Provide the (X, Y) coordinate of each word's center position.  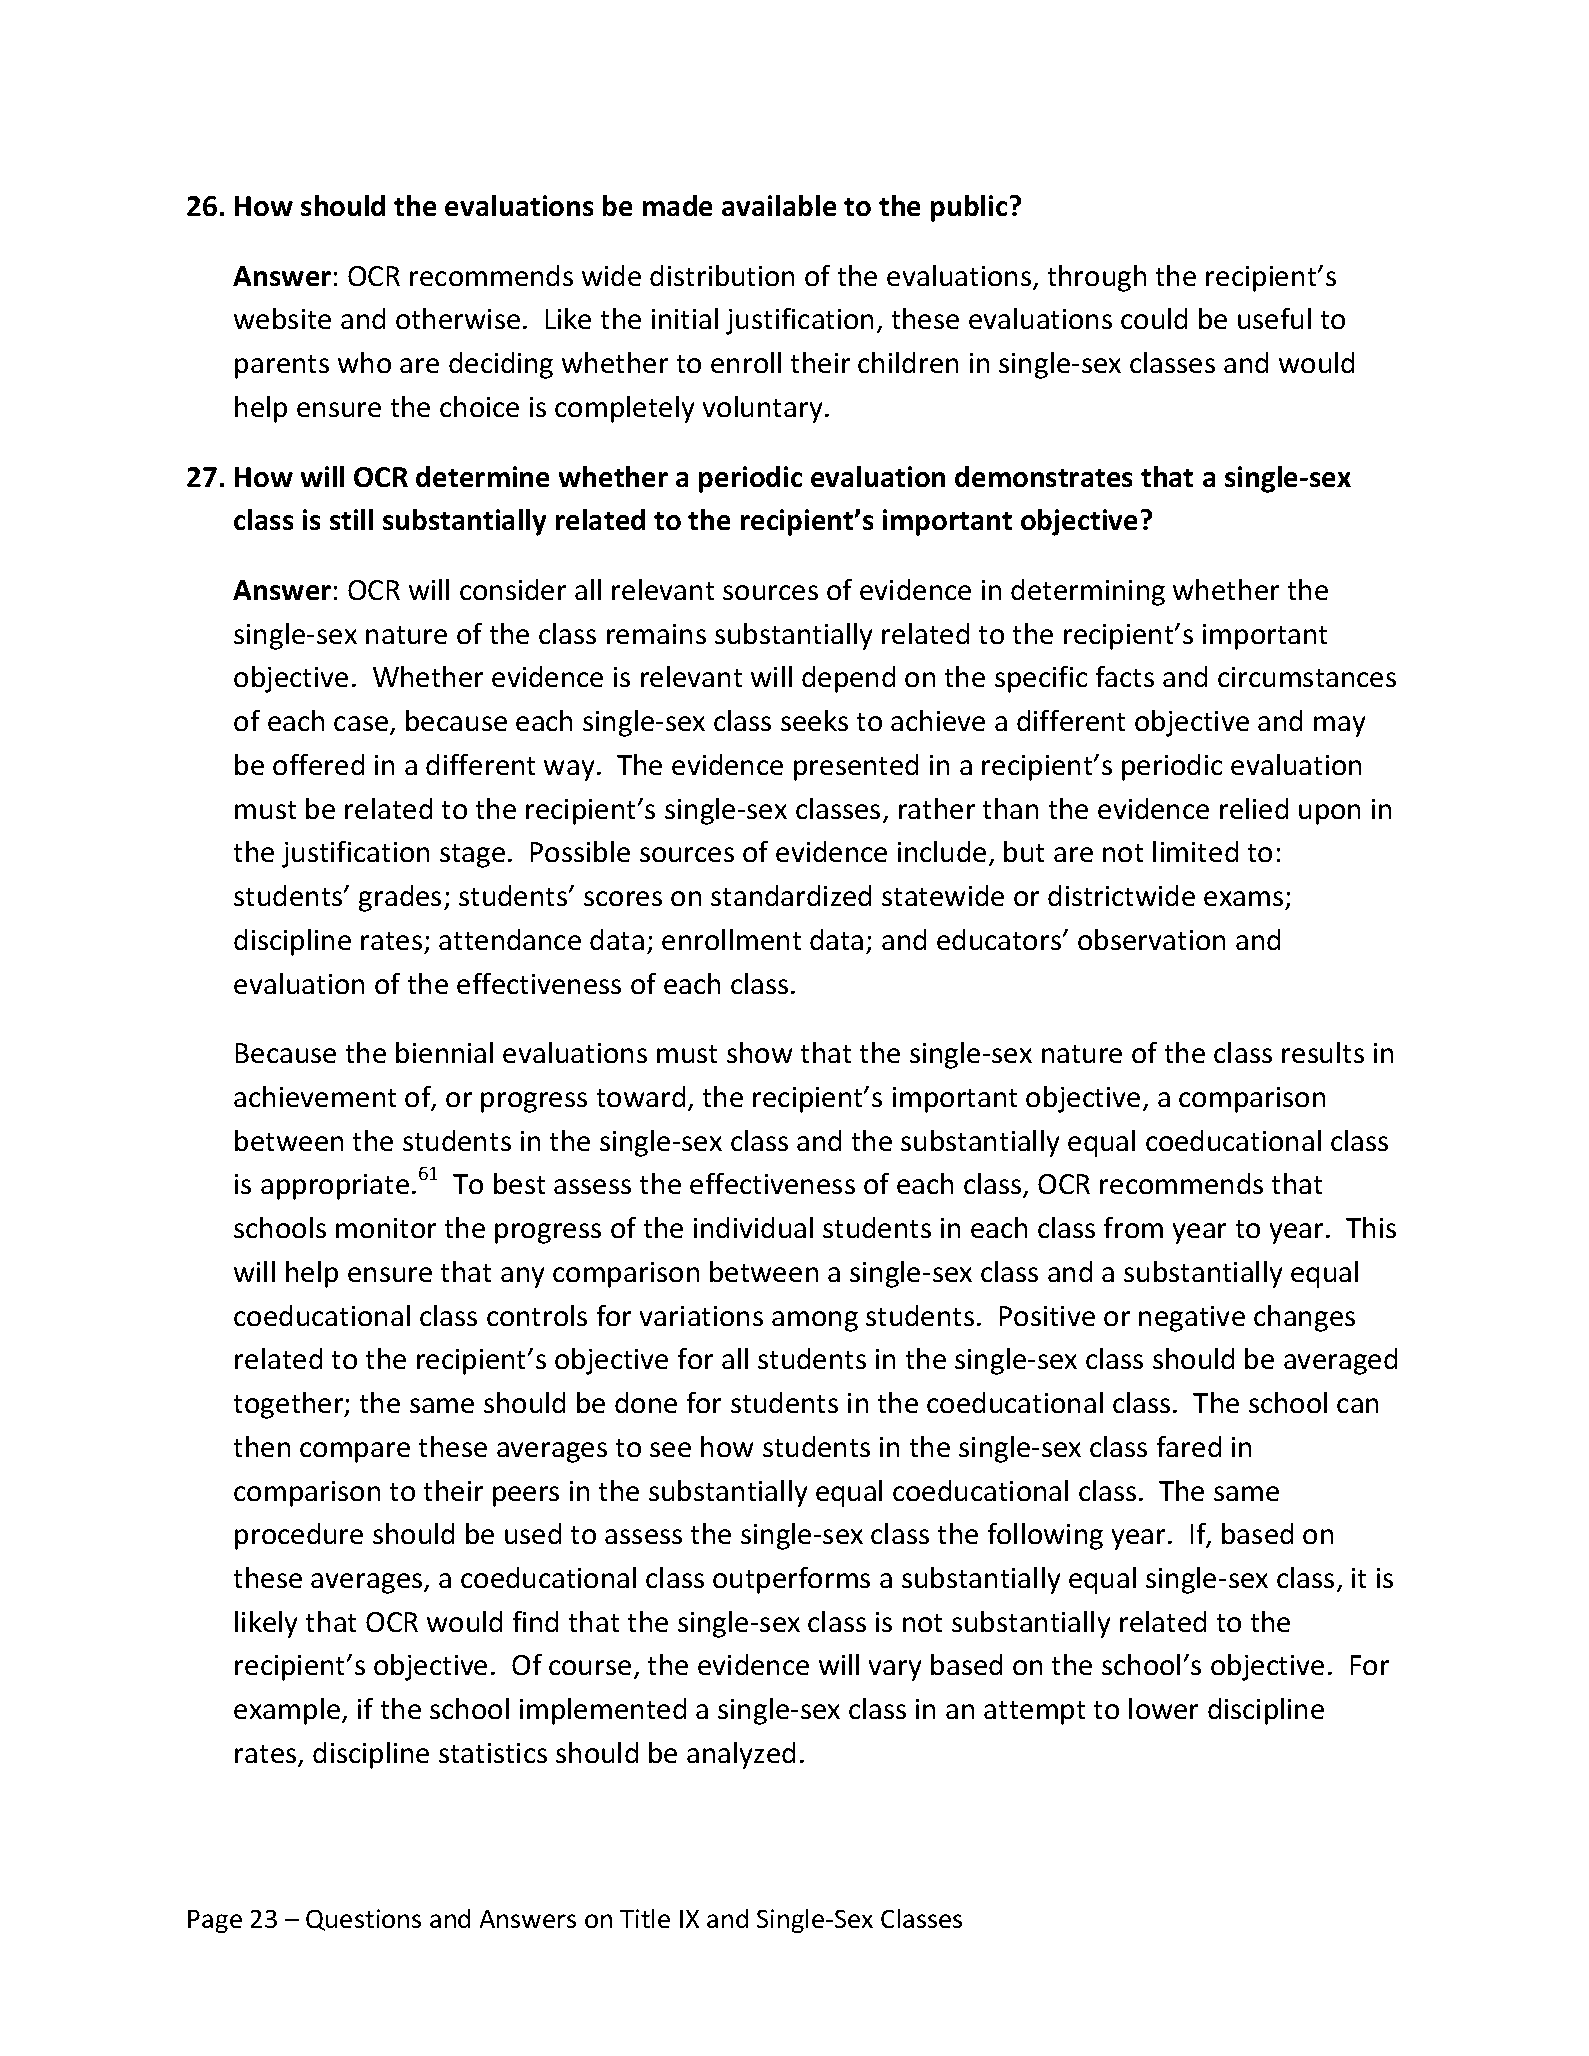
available (779, 205)
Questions (363, 1920)
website (282, 318)
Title (645, 1918)
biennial (444, 1052)
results (1323, 1052)
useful (1274, 318)
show (759, 1052)
